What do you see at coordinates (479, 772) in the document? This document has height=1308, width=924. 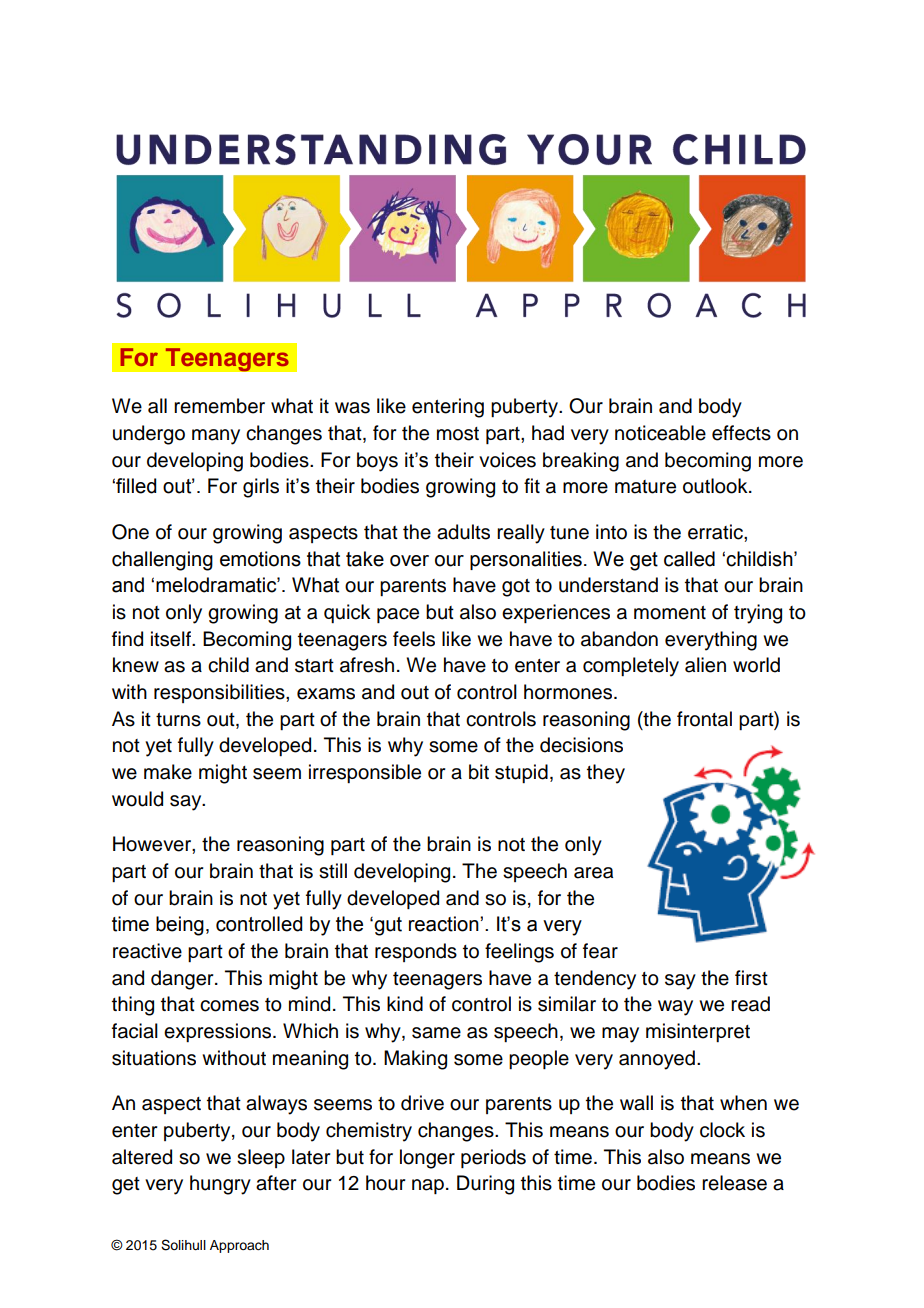 I see `bit` at bounding box center [479, 772].
